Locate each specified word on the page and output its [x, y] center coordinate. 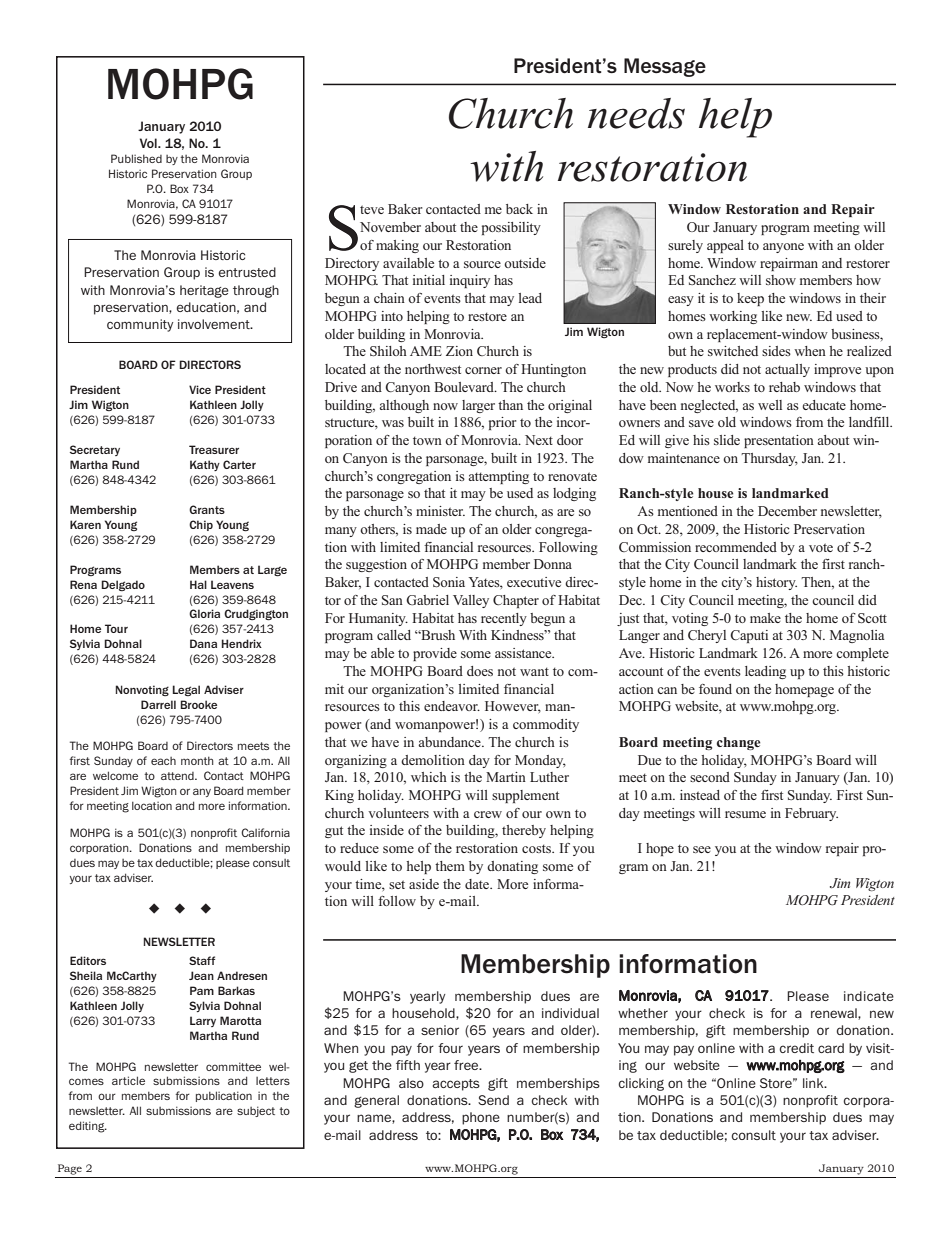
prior [503, 423]
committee [233, 1066]
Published [136, 158]
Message [665, 67]
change [739, 743]
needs [636, 113]
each [163, 761]
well [770, 405]
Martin [506, 777]
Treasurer [214, 449]
